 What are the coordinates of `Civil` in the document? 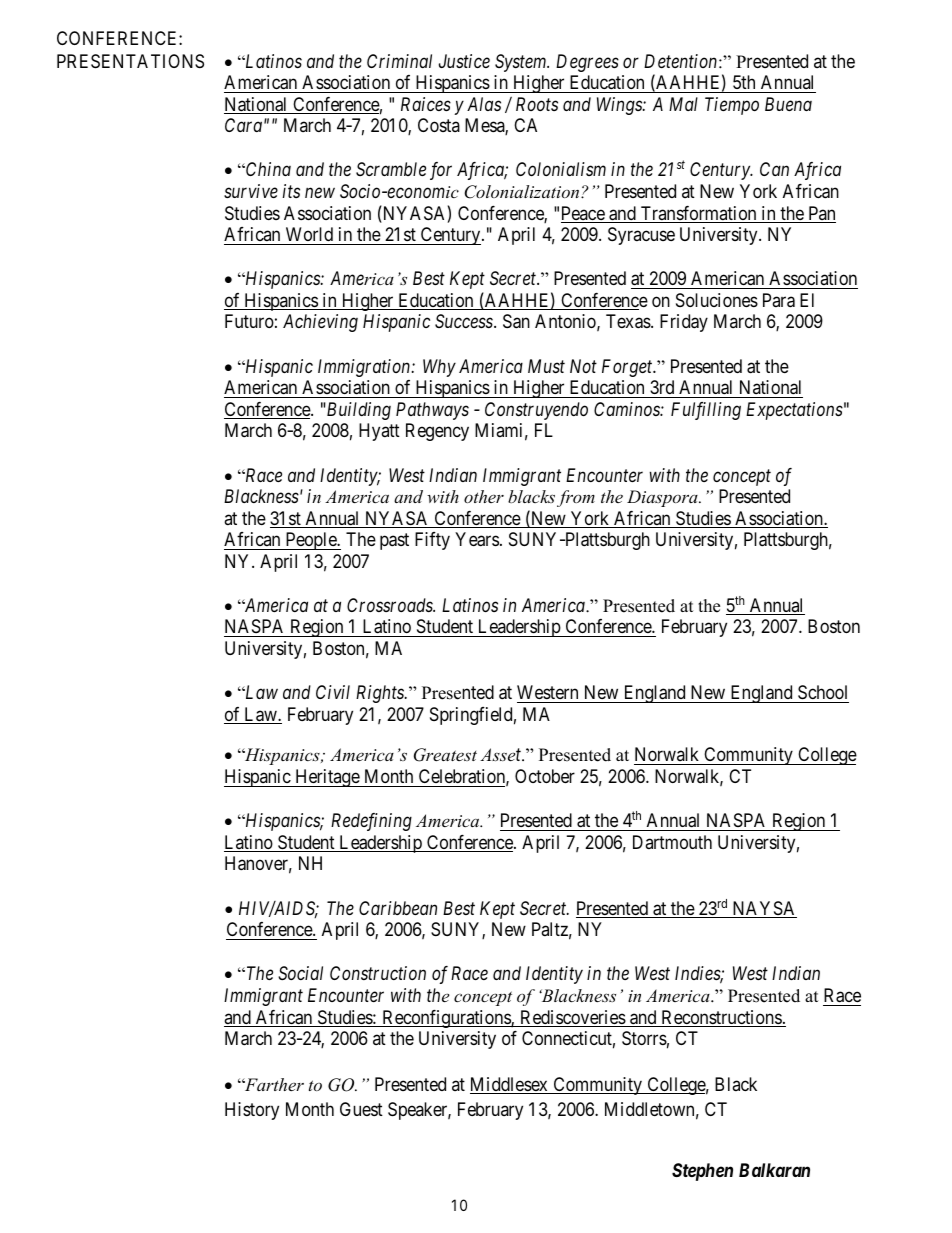 It's located at (333, 692).
